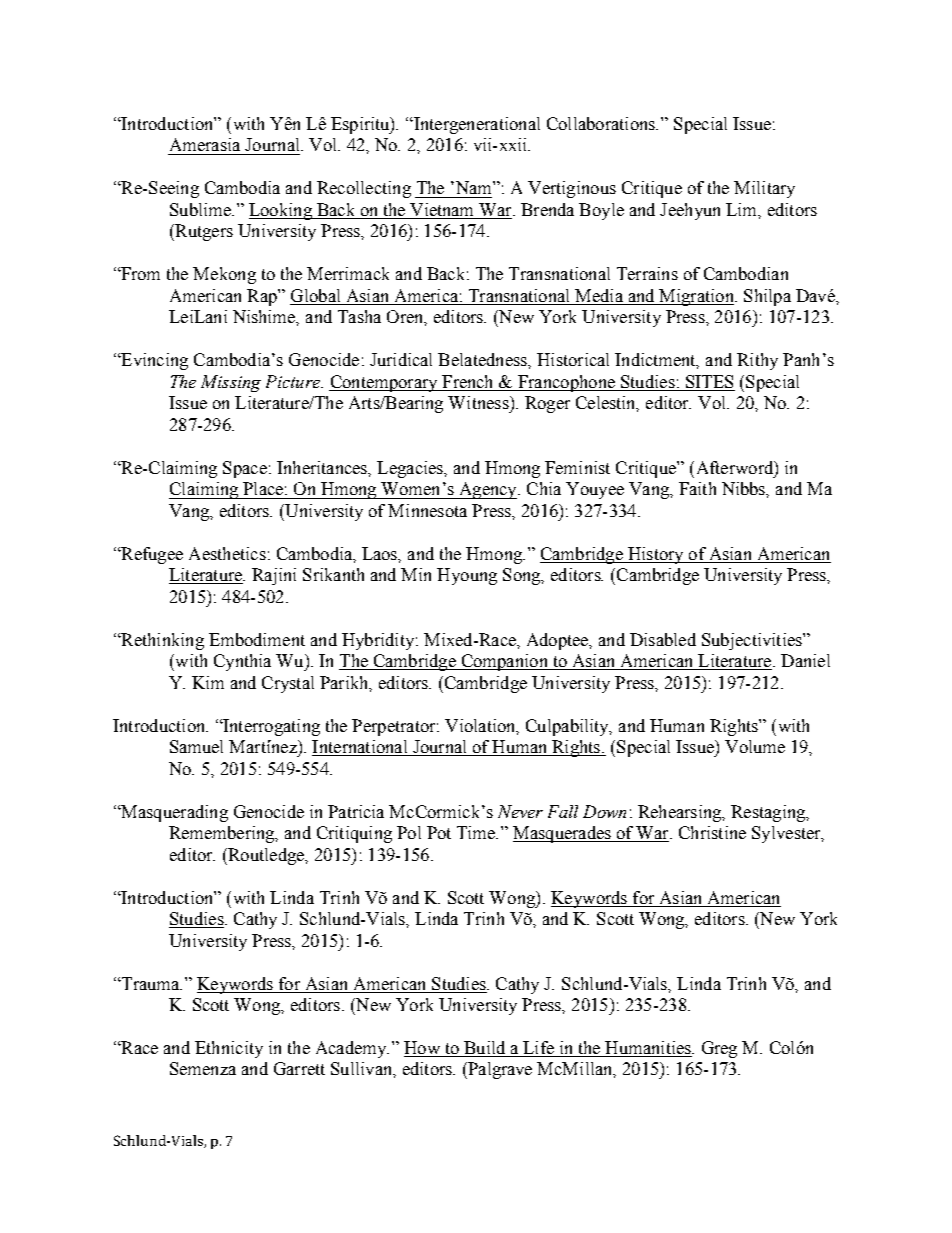  What do you see at coordinates (227, 553) in the document?
I see `Aesthetics` at bounding box center [227, 553].
